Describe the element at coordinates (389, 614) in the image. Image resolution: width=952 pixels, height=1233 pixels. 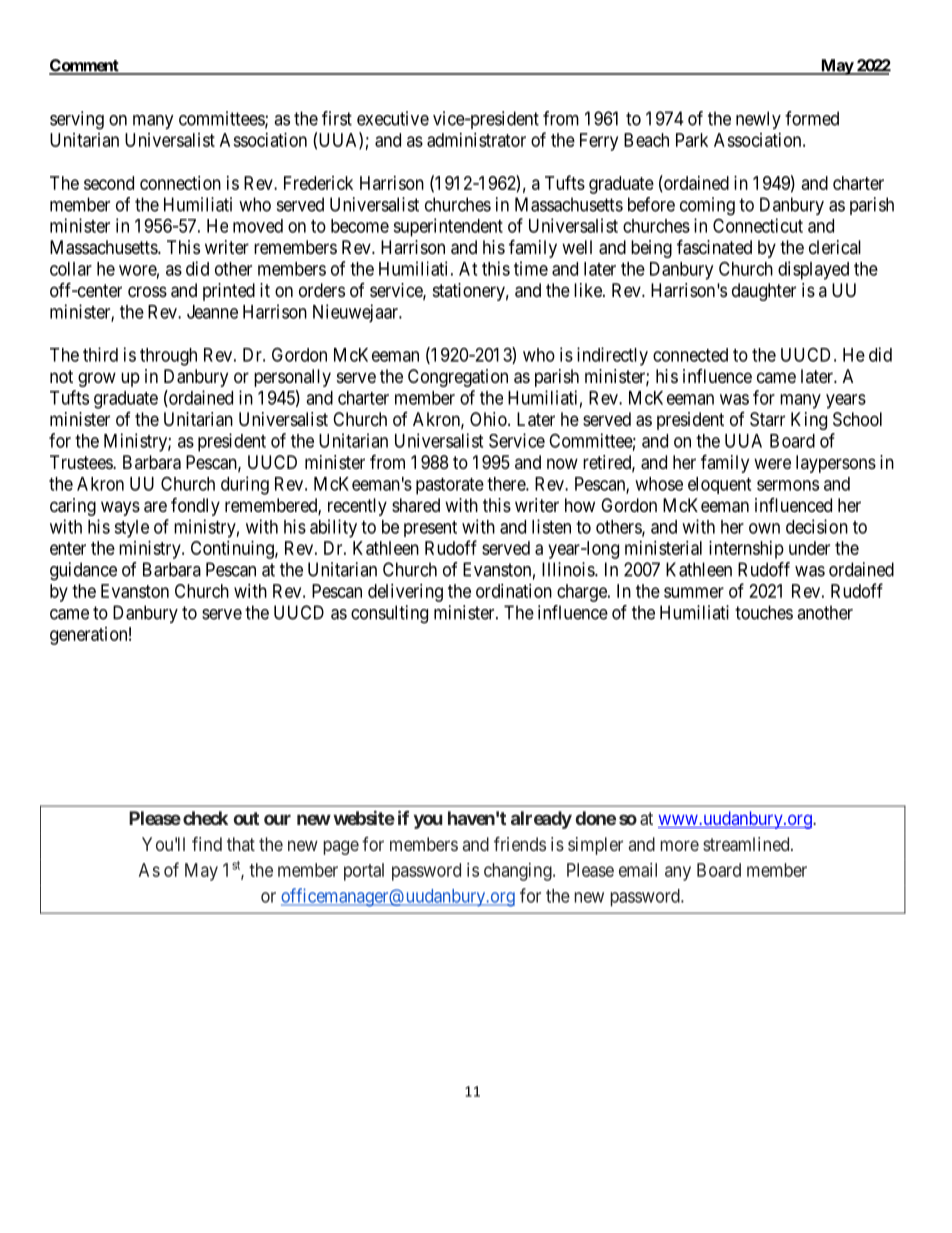
I see `consulting` at that location.
